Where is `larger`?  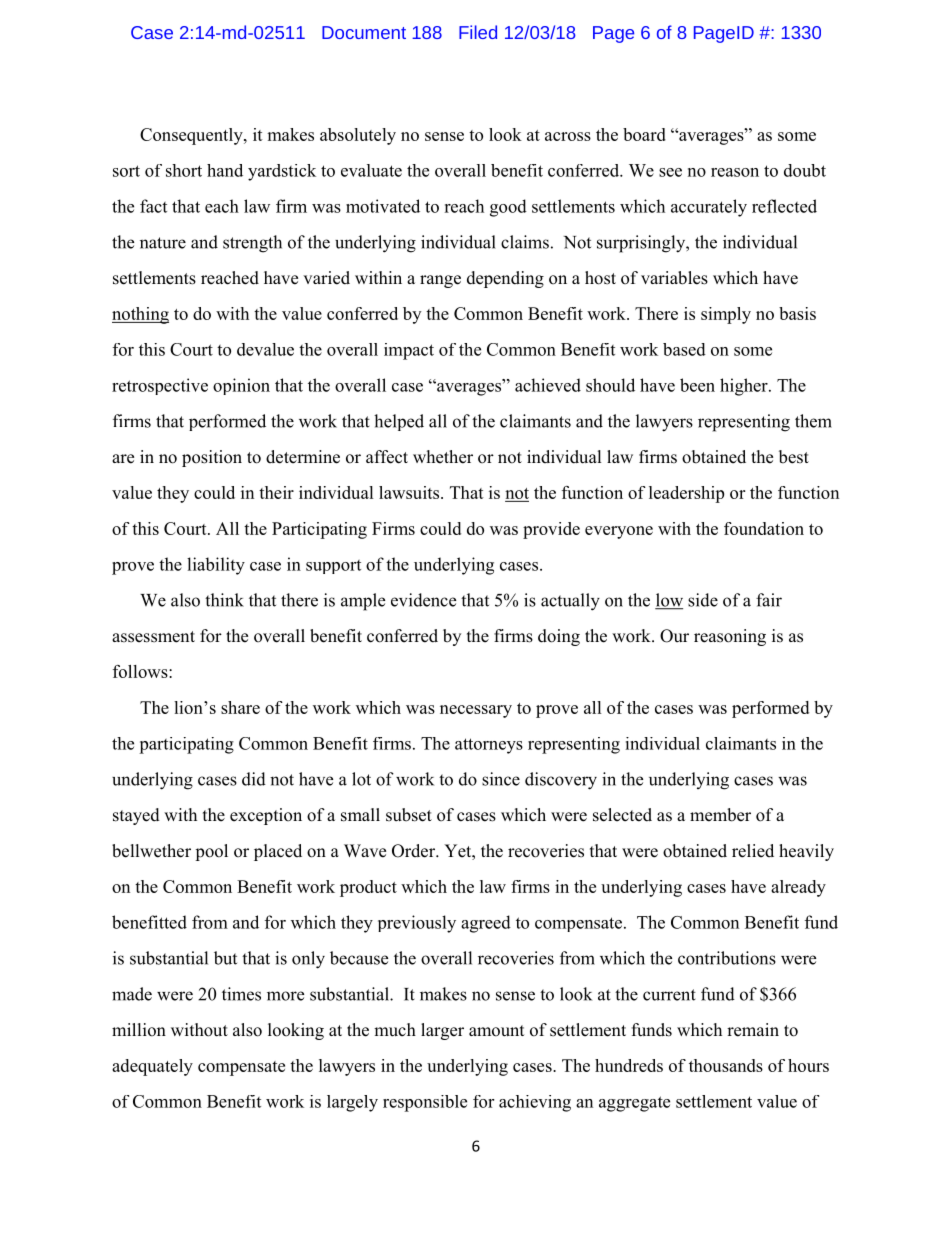
larger is located at coordinates (442, 1031).
